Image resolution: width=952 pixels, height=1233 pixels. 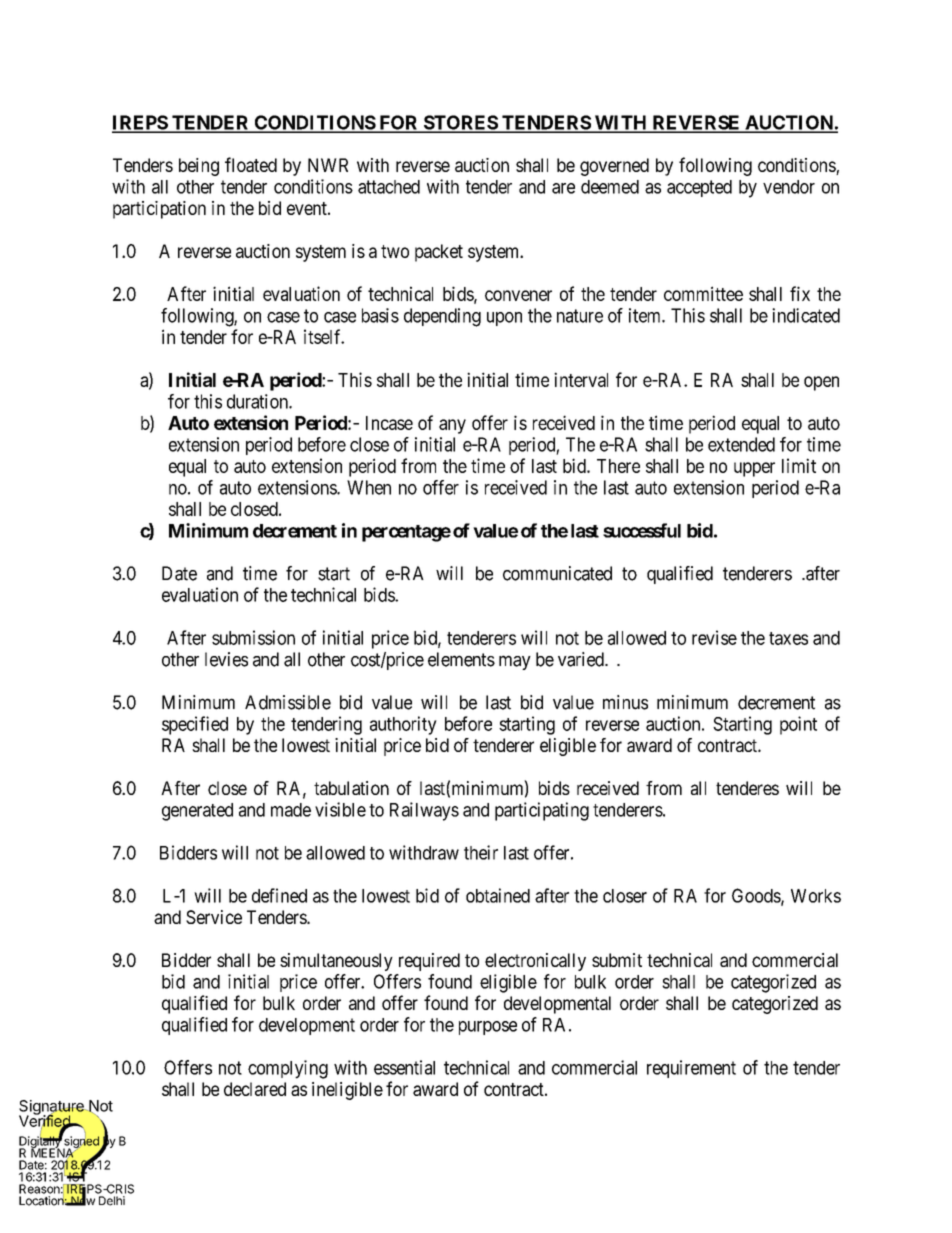 What do you see at coordinates (258, 401) in the screenshot?
I see `duration` at bounding box center [258, 401].
